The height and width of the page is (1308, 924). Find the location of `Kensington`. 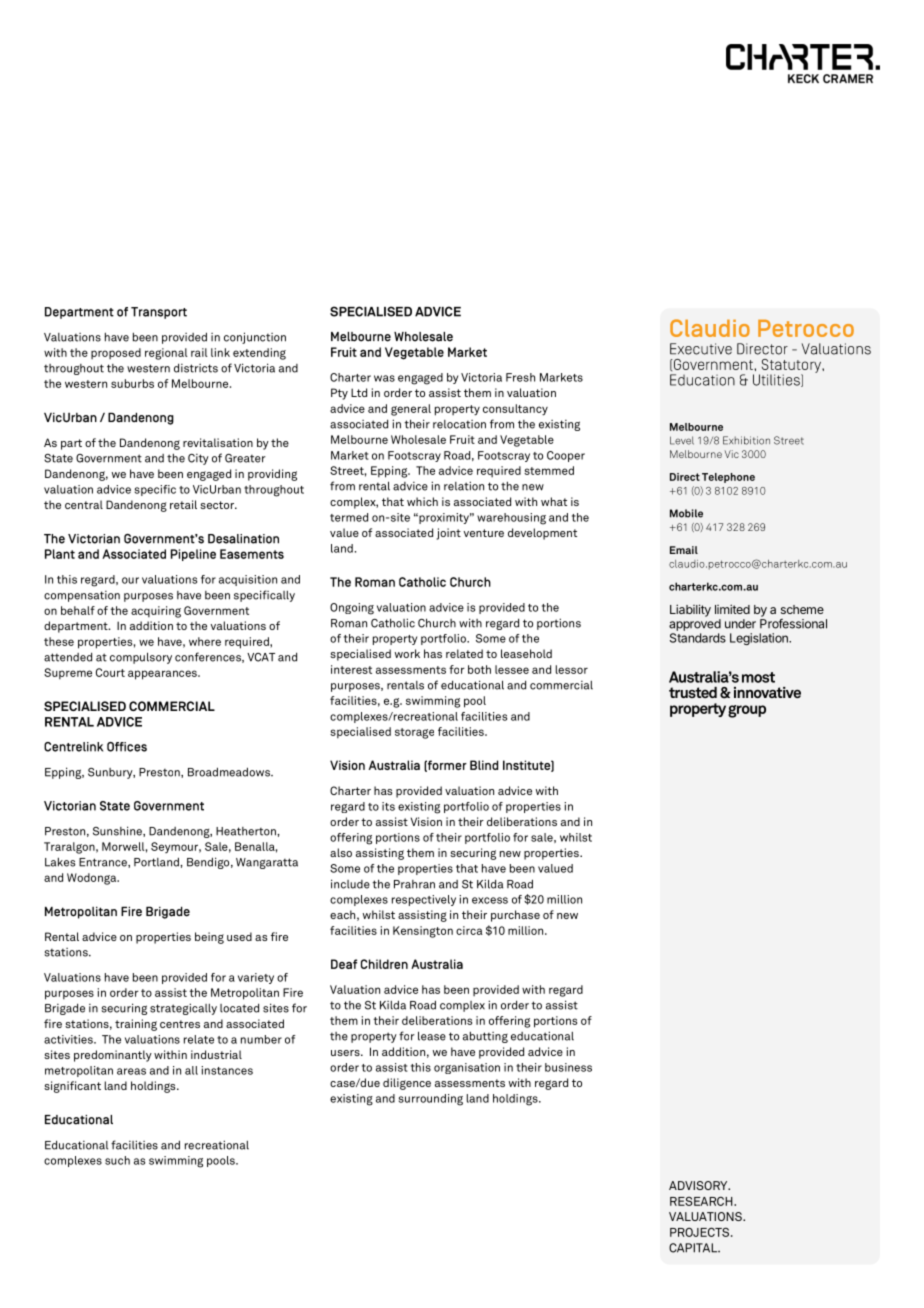

Kensington is located at coordinates (423, 932).
